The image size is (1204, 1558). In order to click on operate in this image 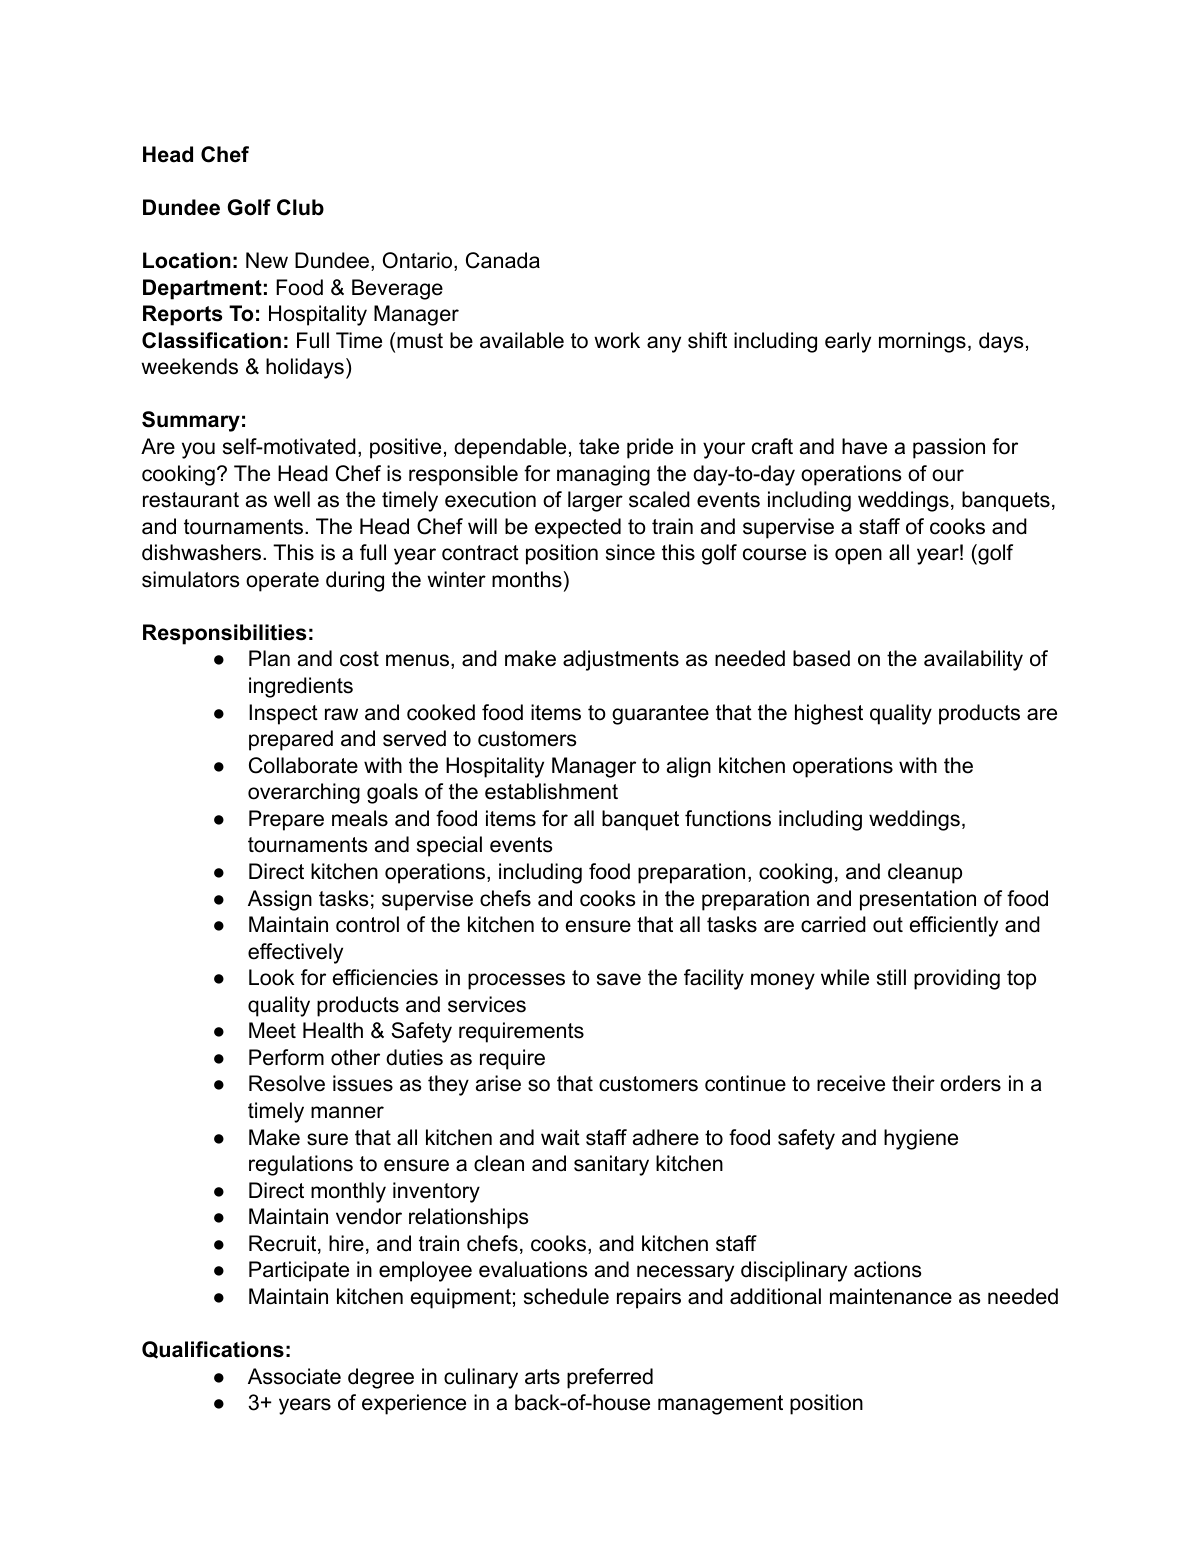, I will do `click(282, 582)`.
